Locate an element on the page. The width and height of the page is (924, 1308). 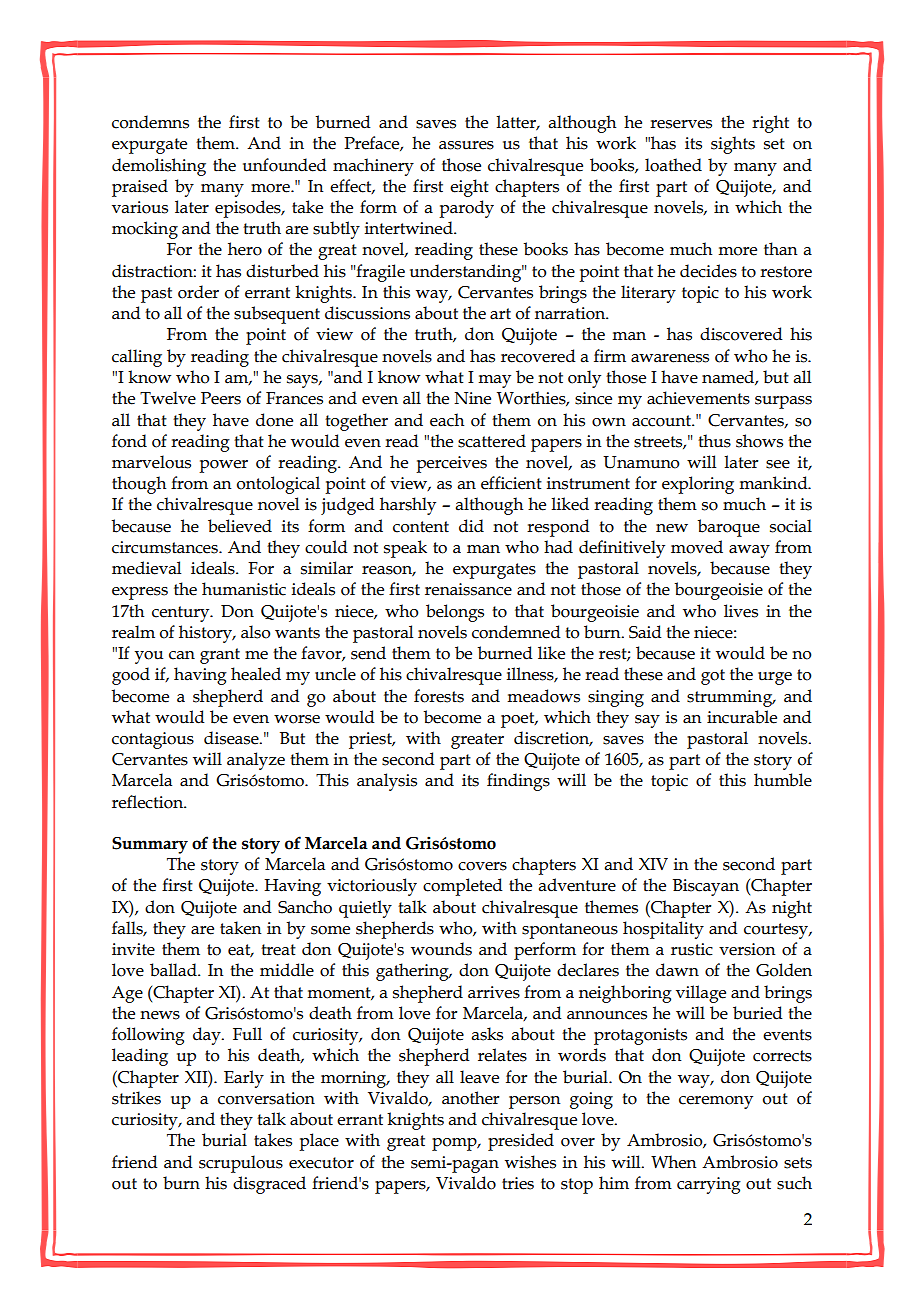
scrupulous is located at coordinates (241, 1164).
